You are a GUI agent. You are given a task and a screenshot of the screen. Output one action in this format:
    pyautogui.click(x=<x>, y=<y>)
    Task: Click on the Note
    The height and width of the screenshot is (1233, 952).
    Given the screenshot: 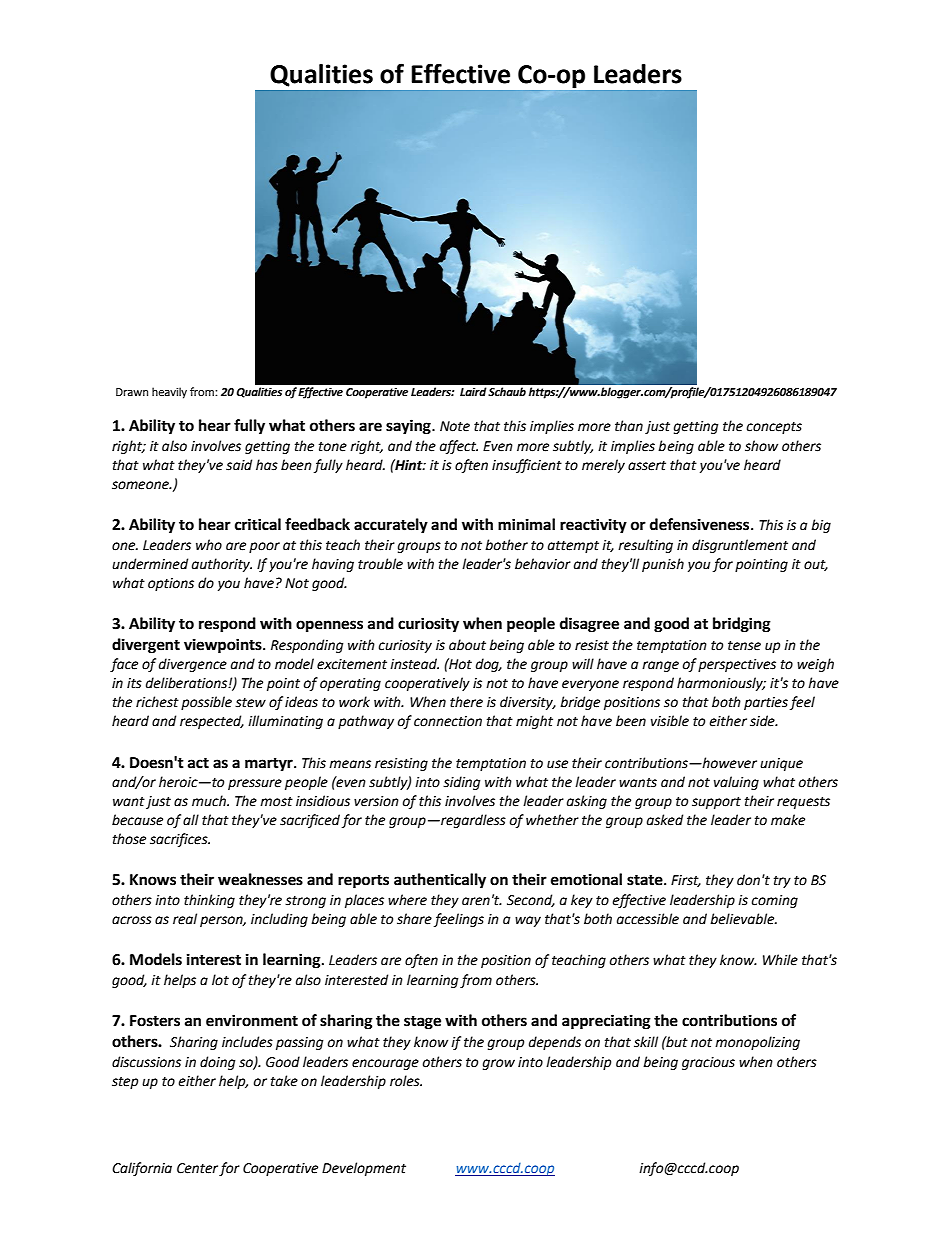 What is the action you would take?
    pyautogui.click(x=455, y=426)
